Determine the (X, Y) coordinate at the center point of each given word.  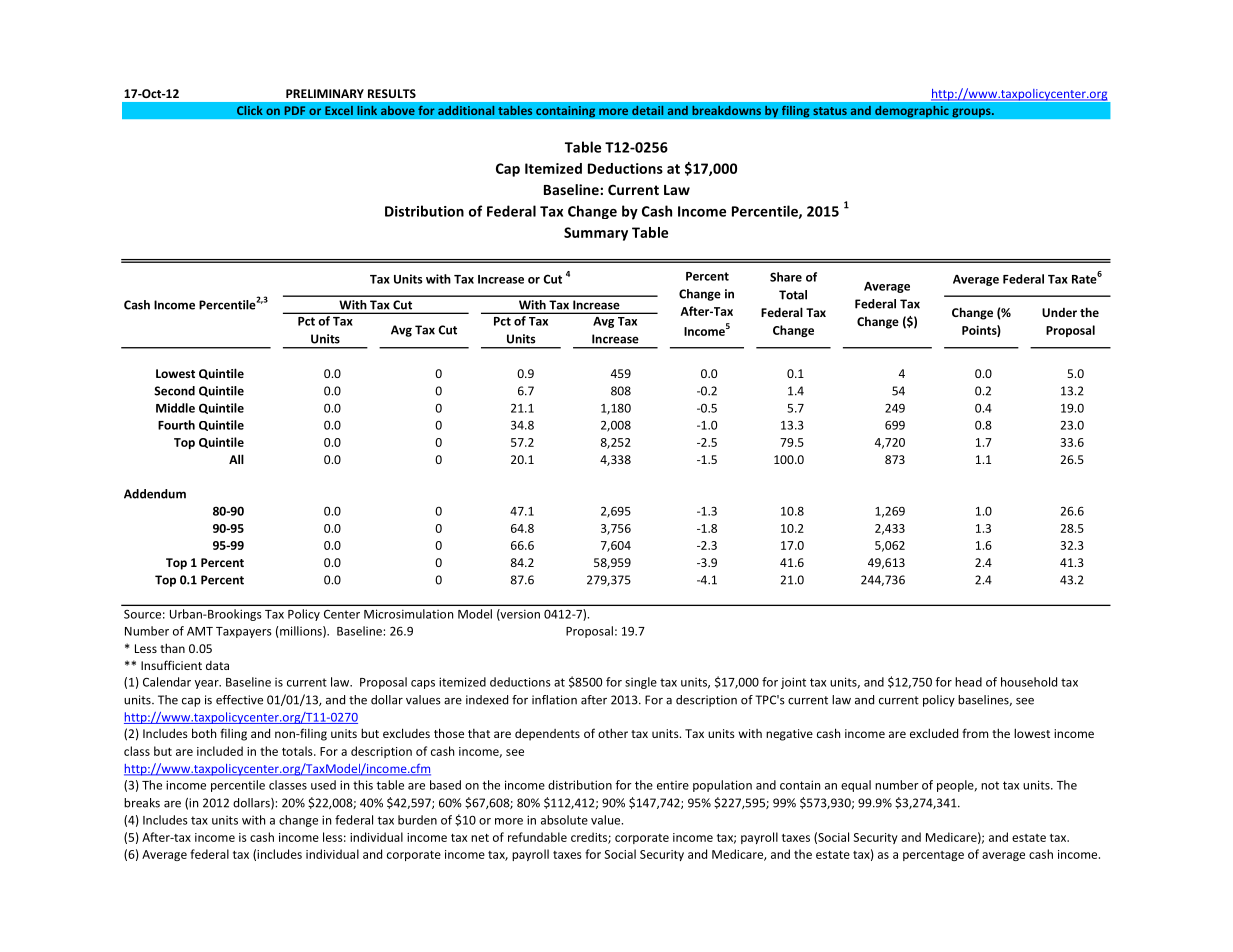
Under (1059, 312)
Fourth (176, 425)
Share (786, 277)
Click (250, 110)
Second (174, 391)
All (236, 459)
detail (648, 110)
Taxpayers (244, 632)
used (323, 785)
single (641, 683)
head (968, 682)
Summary (596, 234)
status (830, 111)
